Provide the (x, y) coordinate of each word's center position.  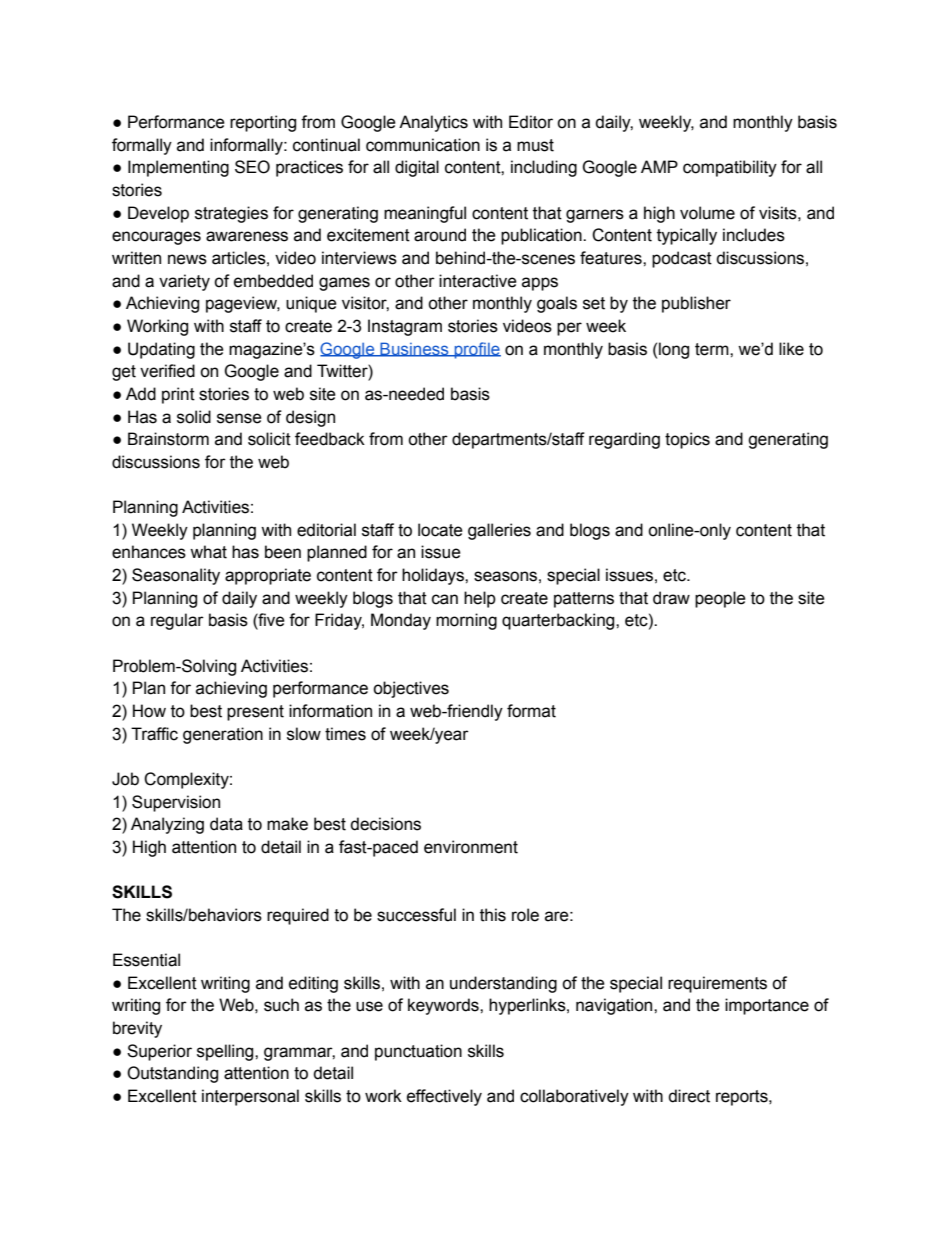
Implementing (178, 168)
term (713, 349)
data (226, 824)
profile (476, 350)
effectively (444, 1097)
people (720, 599)
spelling (226, 1052)
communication (423, 145)
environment (471, 847)
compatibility (730, 168)
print (178, 395)
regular (177, 621)
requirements (717, 984)
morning (466, 621)
